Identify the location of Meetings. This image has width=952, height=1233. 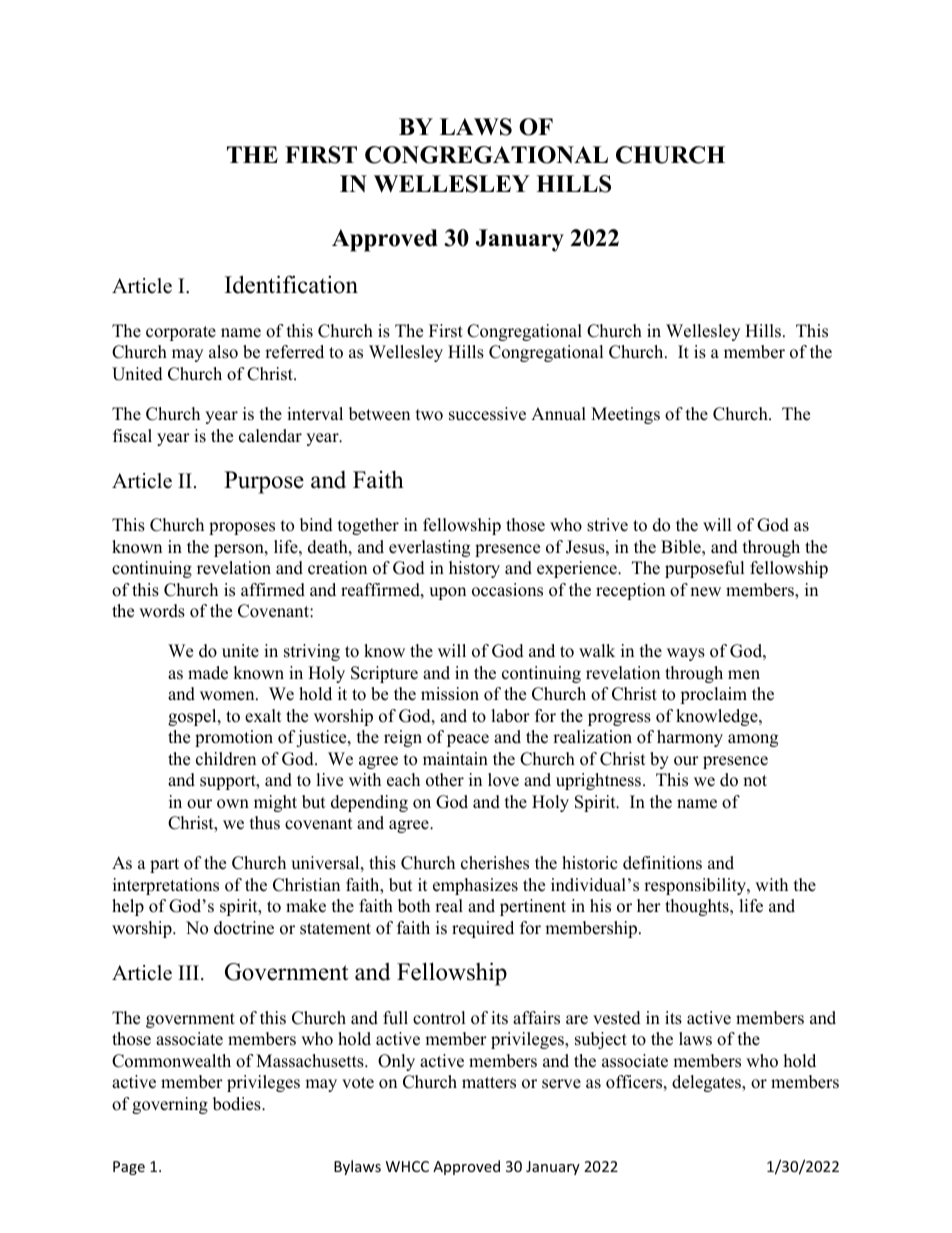
(625, 415).
